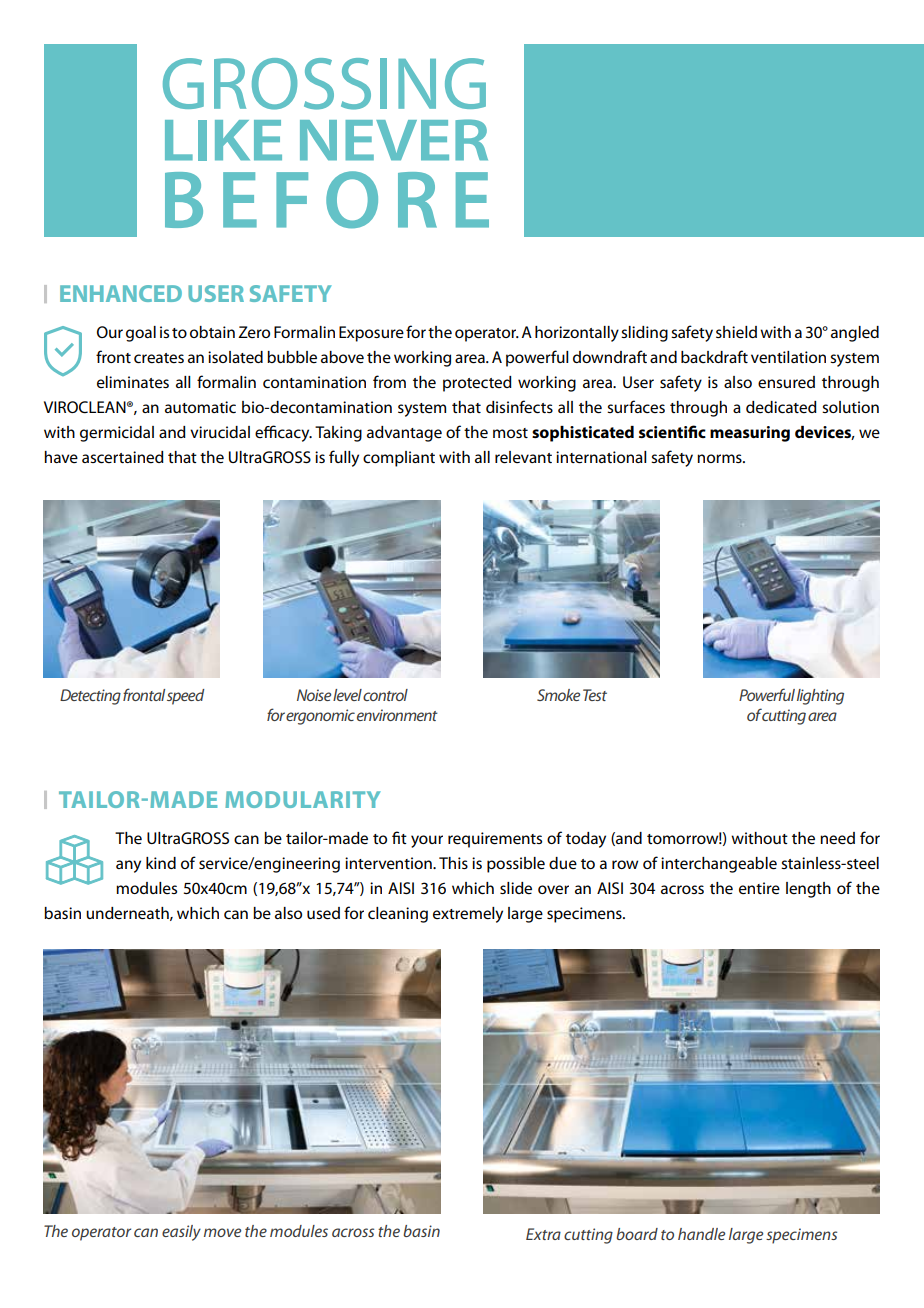 This page has height=1308, width=924. What do you see at coordinates (185, 697) in the page?
I see `speed` at bounding box center [185, 697].
